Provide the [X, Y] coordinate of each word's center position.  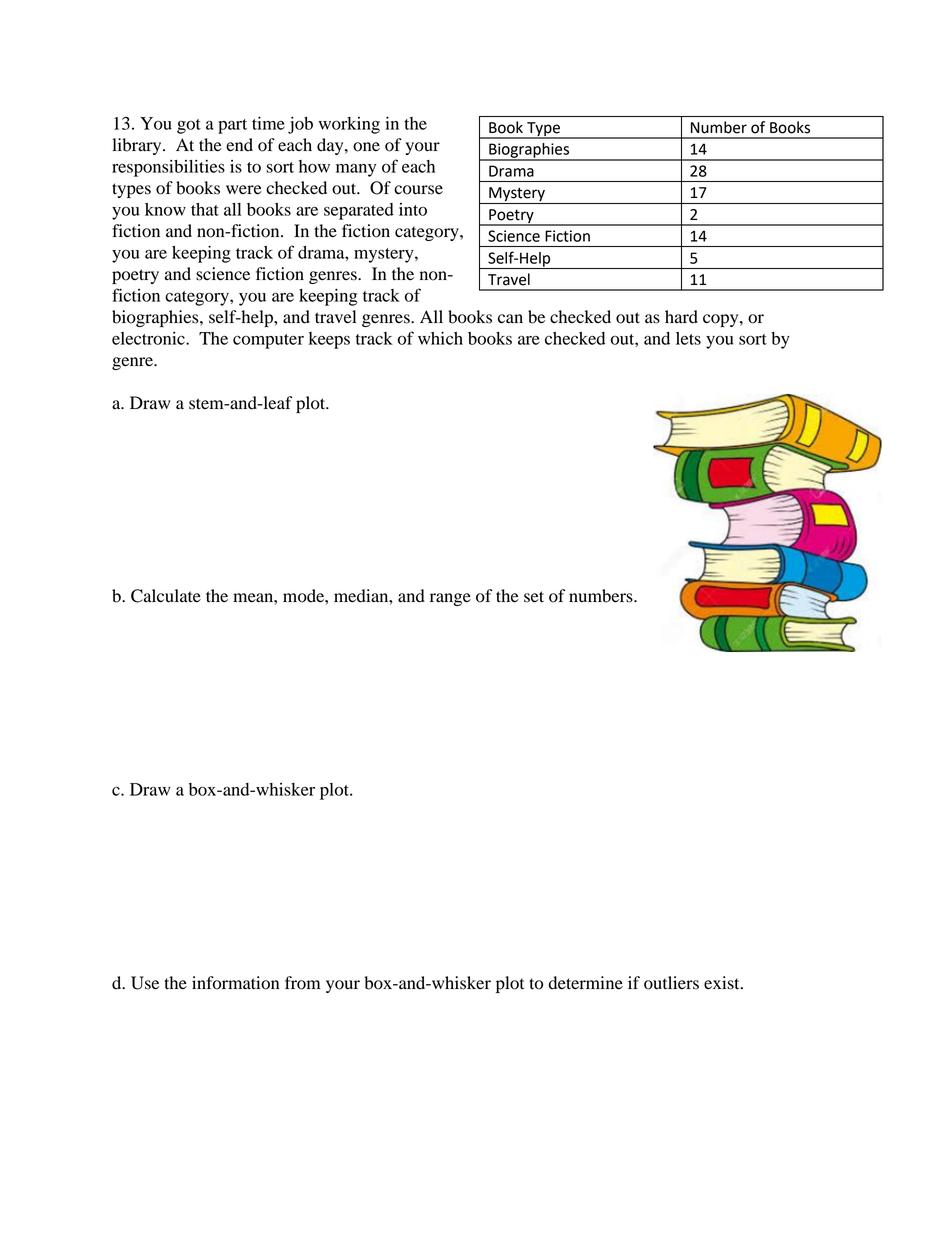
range [450, 599]
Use [145, 983]
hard [681, 317]
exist [723, 983]
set [534, 597]
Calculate [166, 596]
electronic [149, 338]
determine [586, 983]
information [235, 983]
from [302, 983]
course [418, 190]
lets [688, 338]
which [440, 338]
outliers [671, 983]
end [239, 145]
